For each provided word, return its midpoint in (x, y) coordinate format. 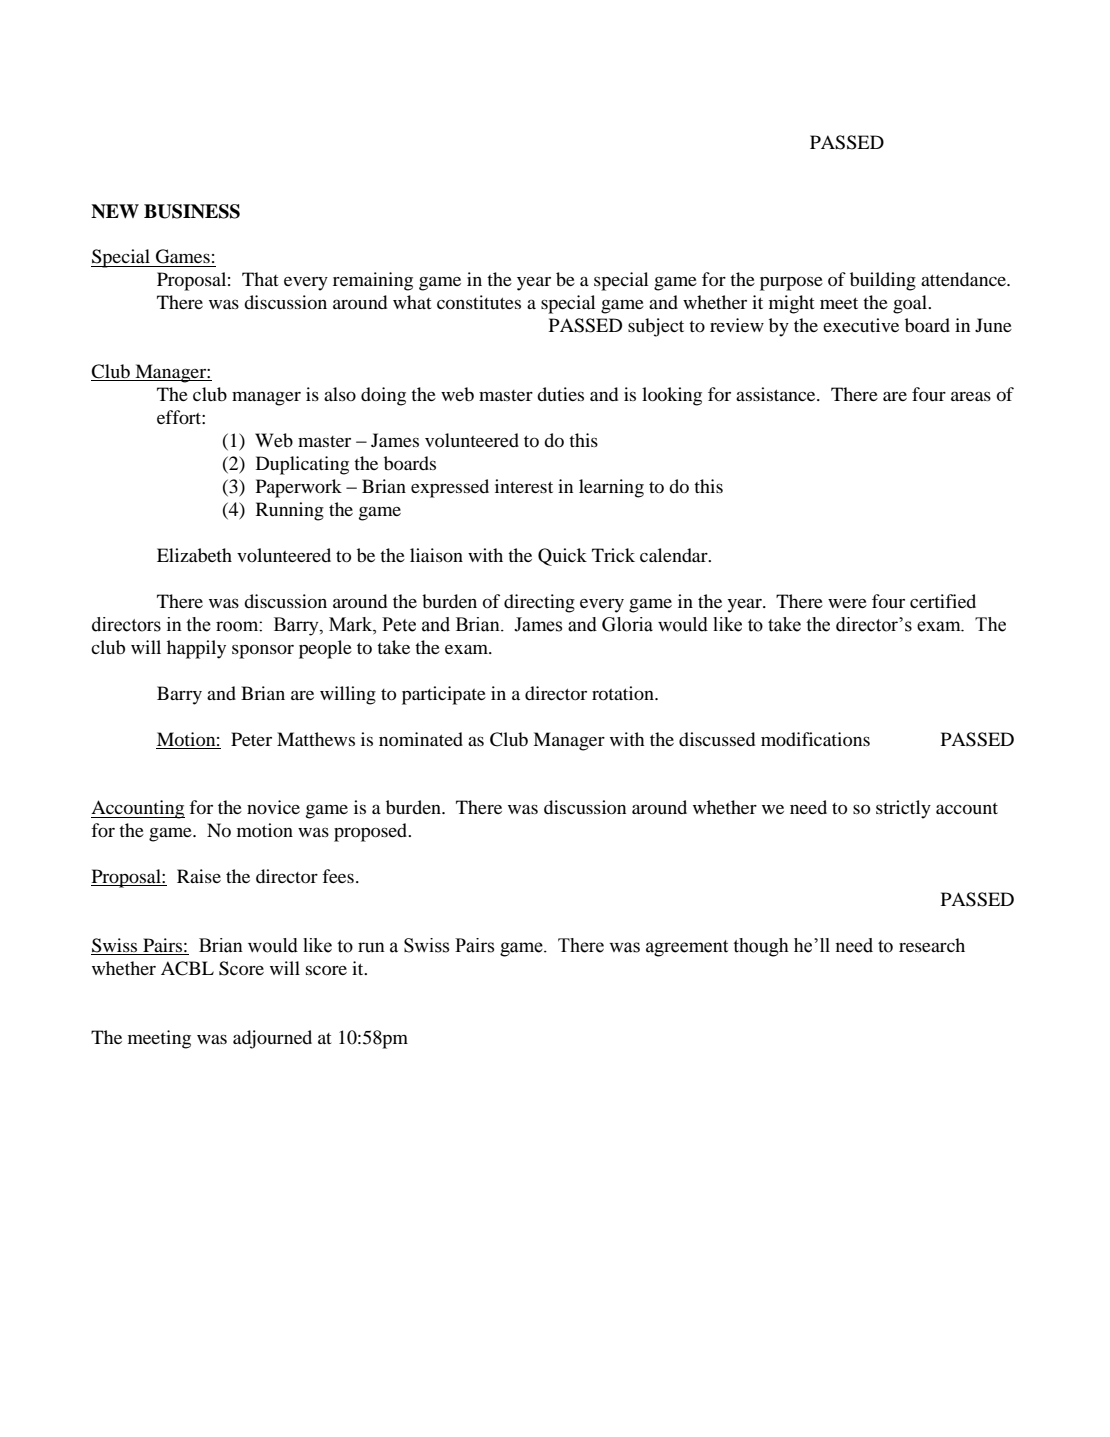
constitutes (479, 302)
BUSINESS (192, 211)
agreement (687, 948)
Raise (199, 876)
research (932, 945)
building (883, 281)
